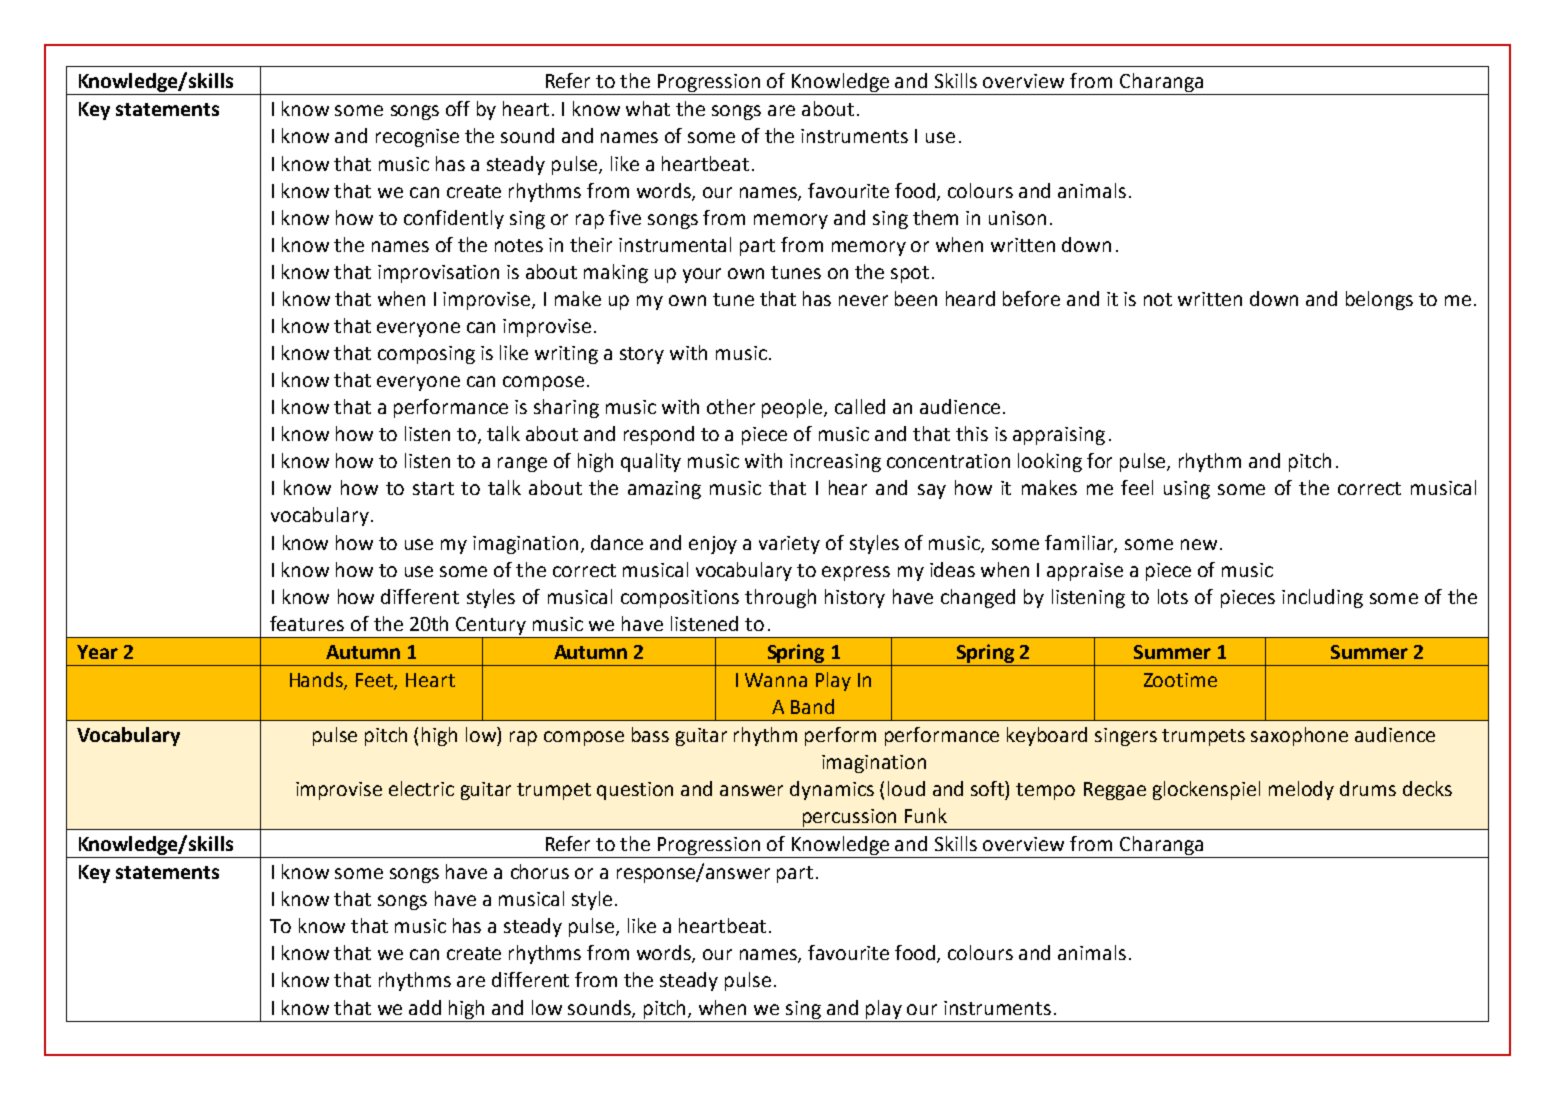  Describe the element at coordinates (425, 1007) in the document. I see `add` at that location.
